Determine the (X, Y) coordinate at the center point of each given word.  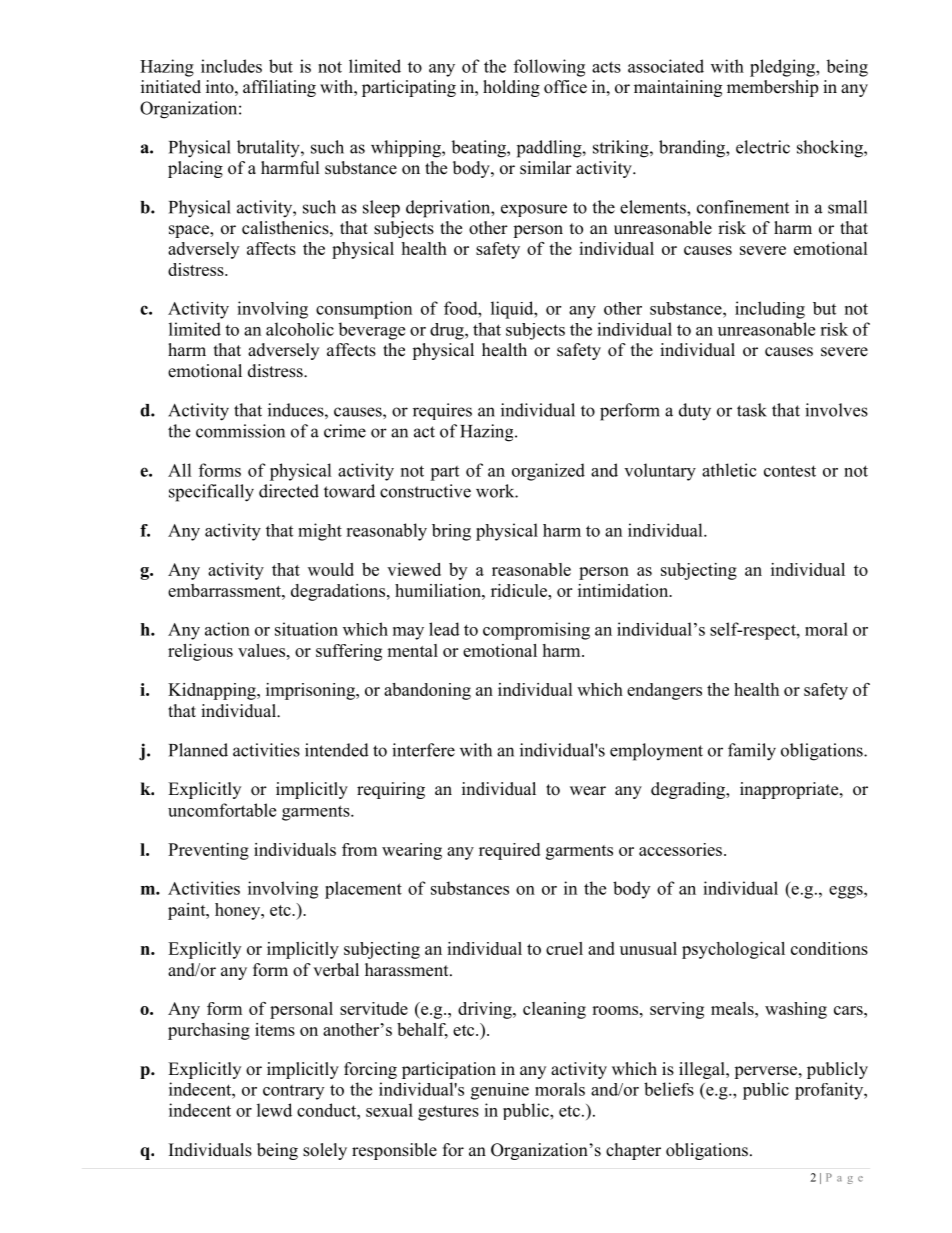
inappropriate (790, 790)
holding (511, 88)
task (752, 410)
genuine (500, 1091)
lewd (274, 1110)
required (509, 851)
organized (548, 472)
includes (231, 66)
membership (772, 88)
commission (240, 431)
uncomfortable (222, 810)
